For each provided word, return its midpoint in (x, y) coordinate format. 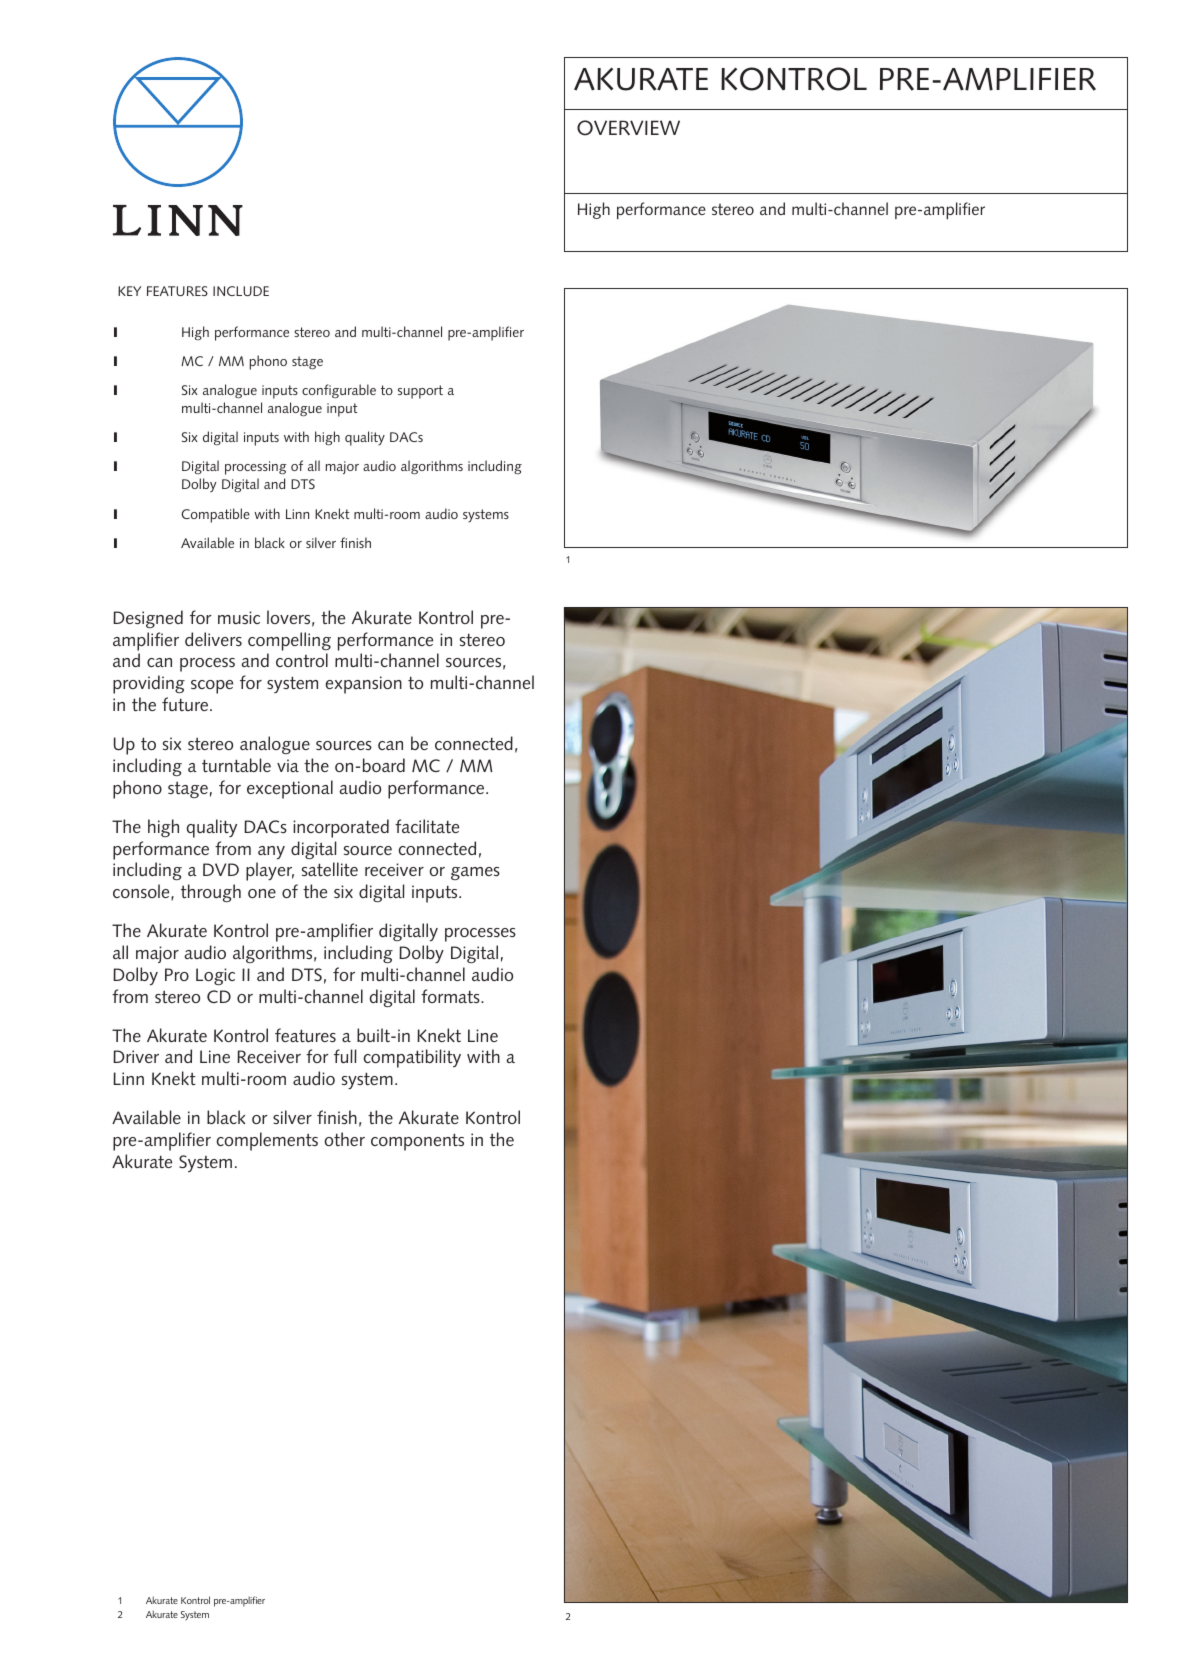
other (344, 1139)
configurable (339, 391)
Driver (136, 1056)
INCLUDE (241, 291)
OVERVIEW (628, 128)
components (417, 1142)
